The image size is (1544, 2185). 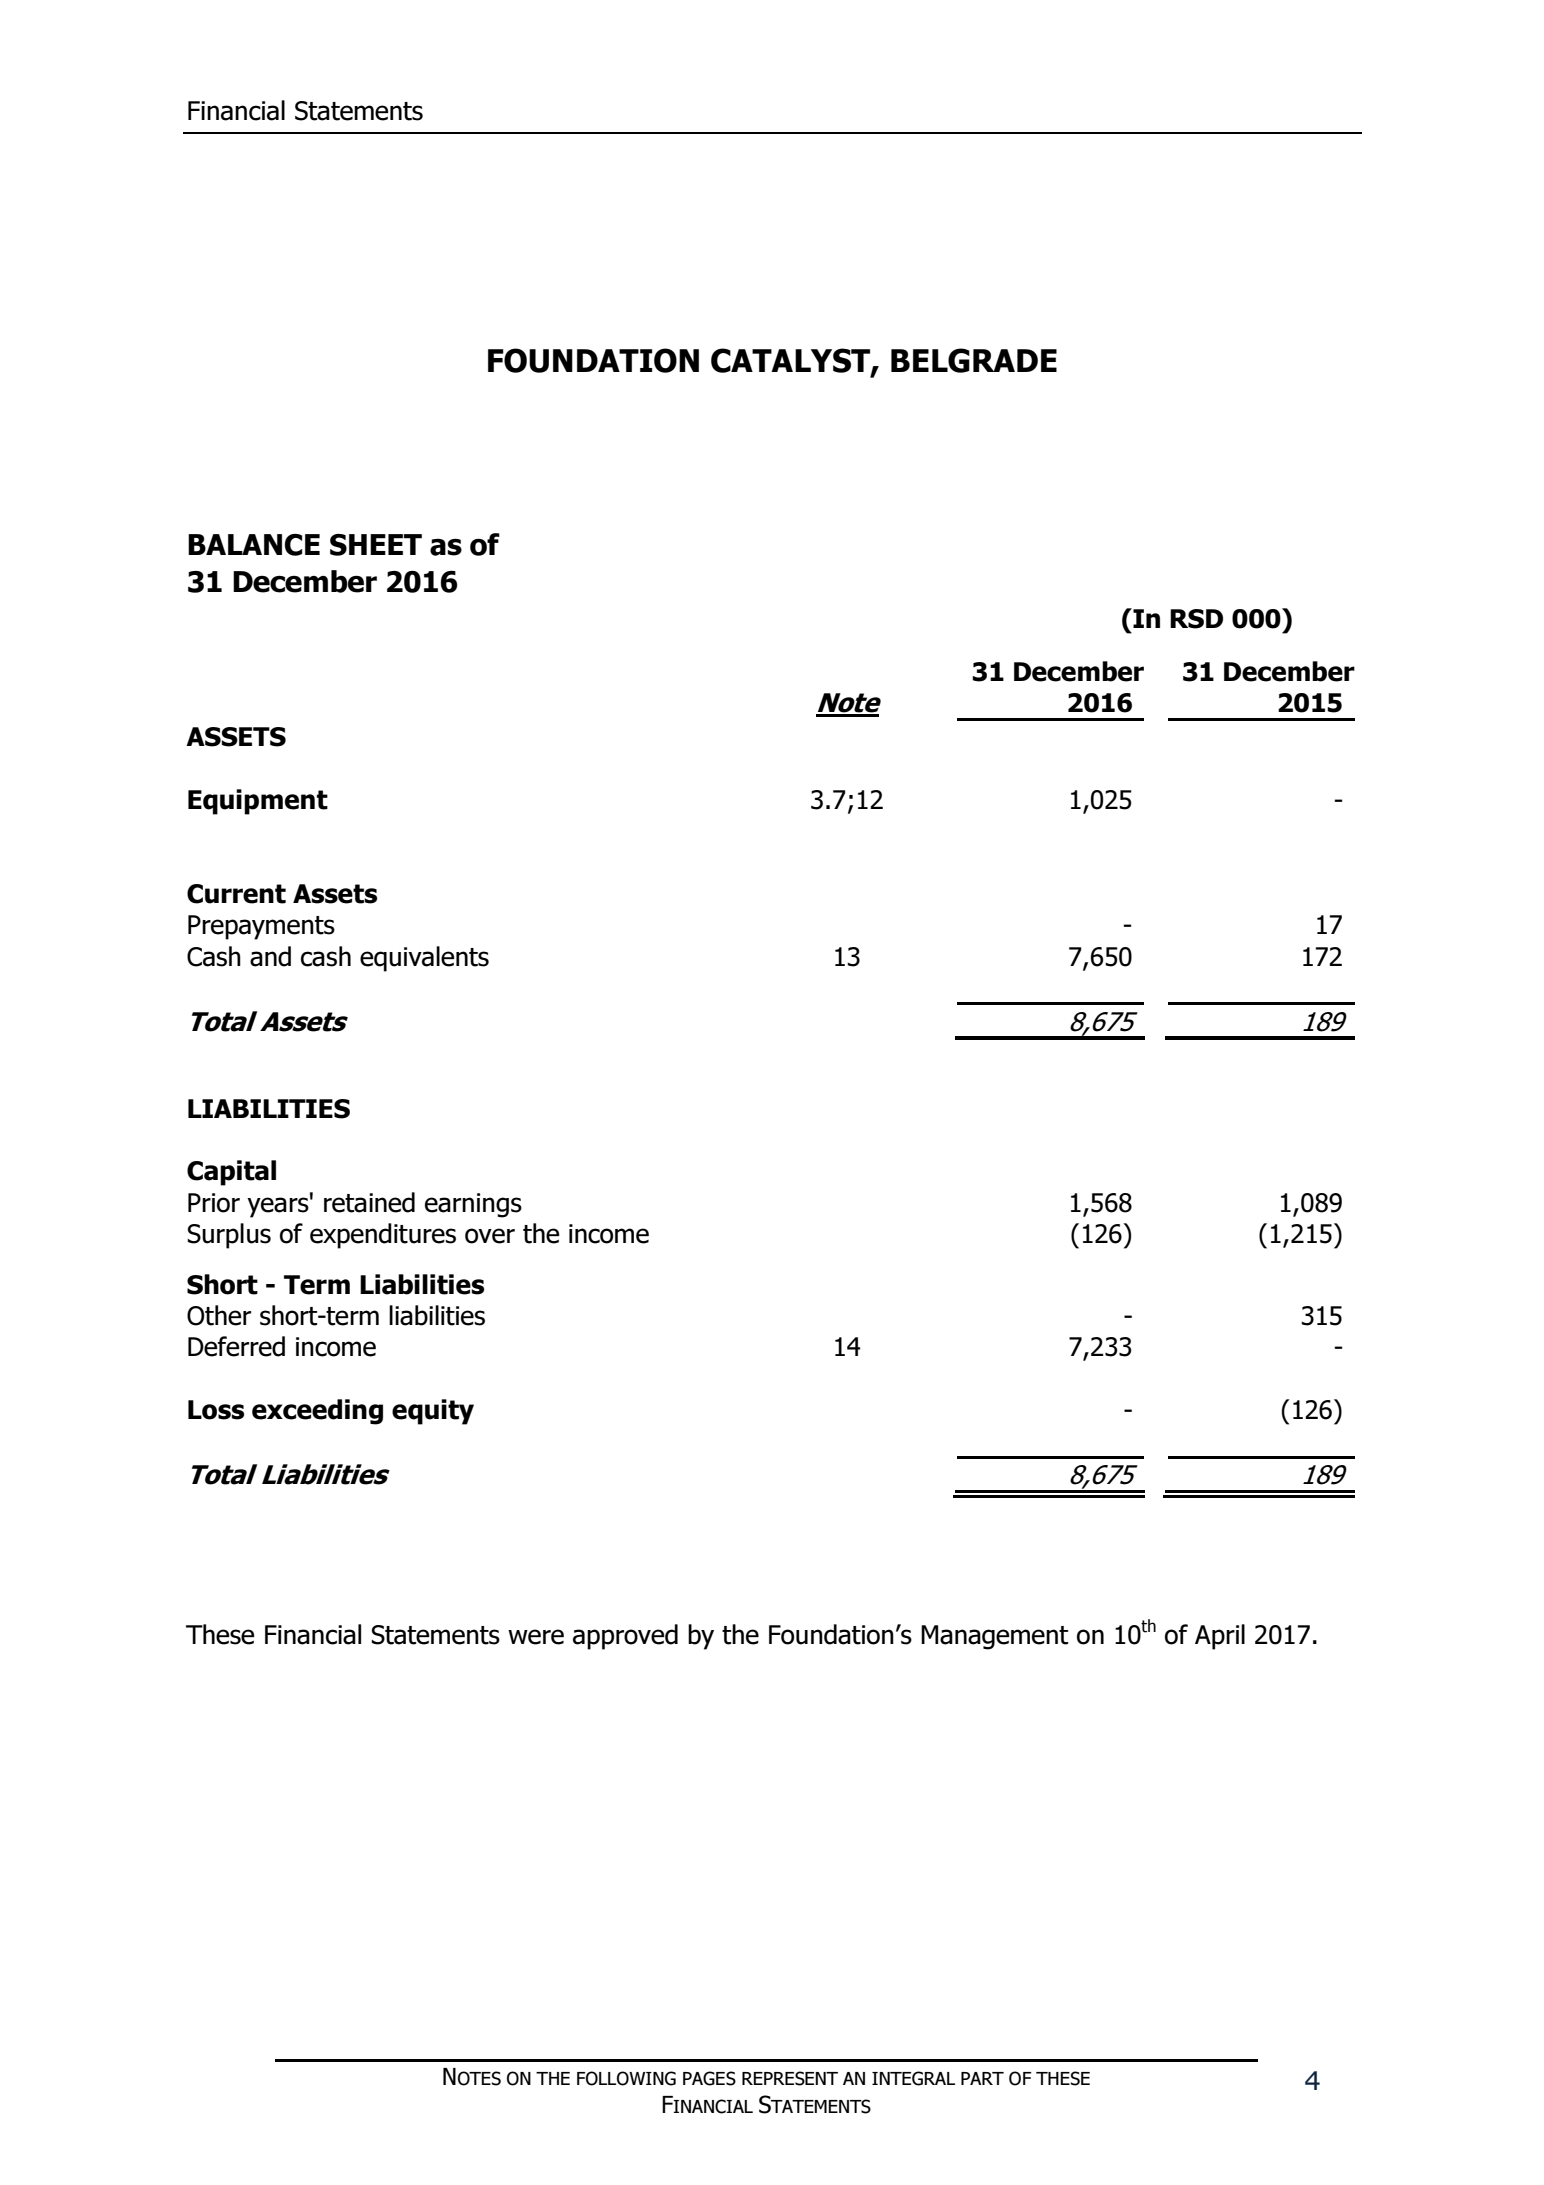 I want to click on BELGRADE, so click(x=974, y=360).
